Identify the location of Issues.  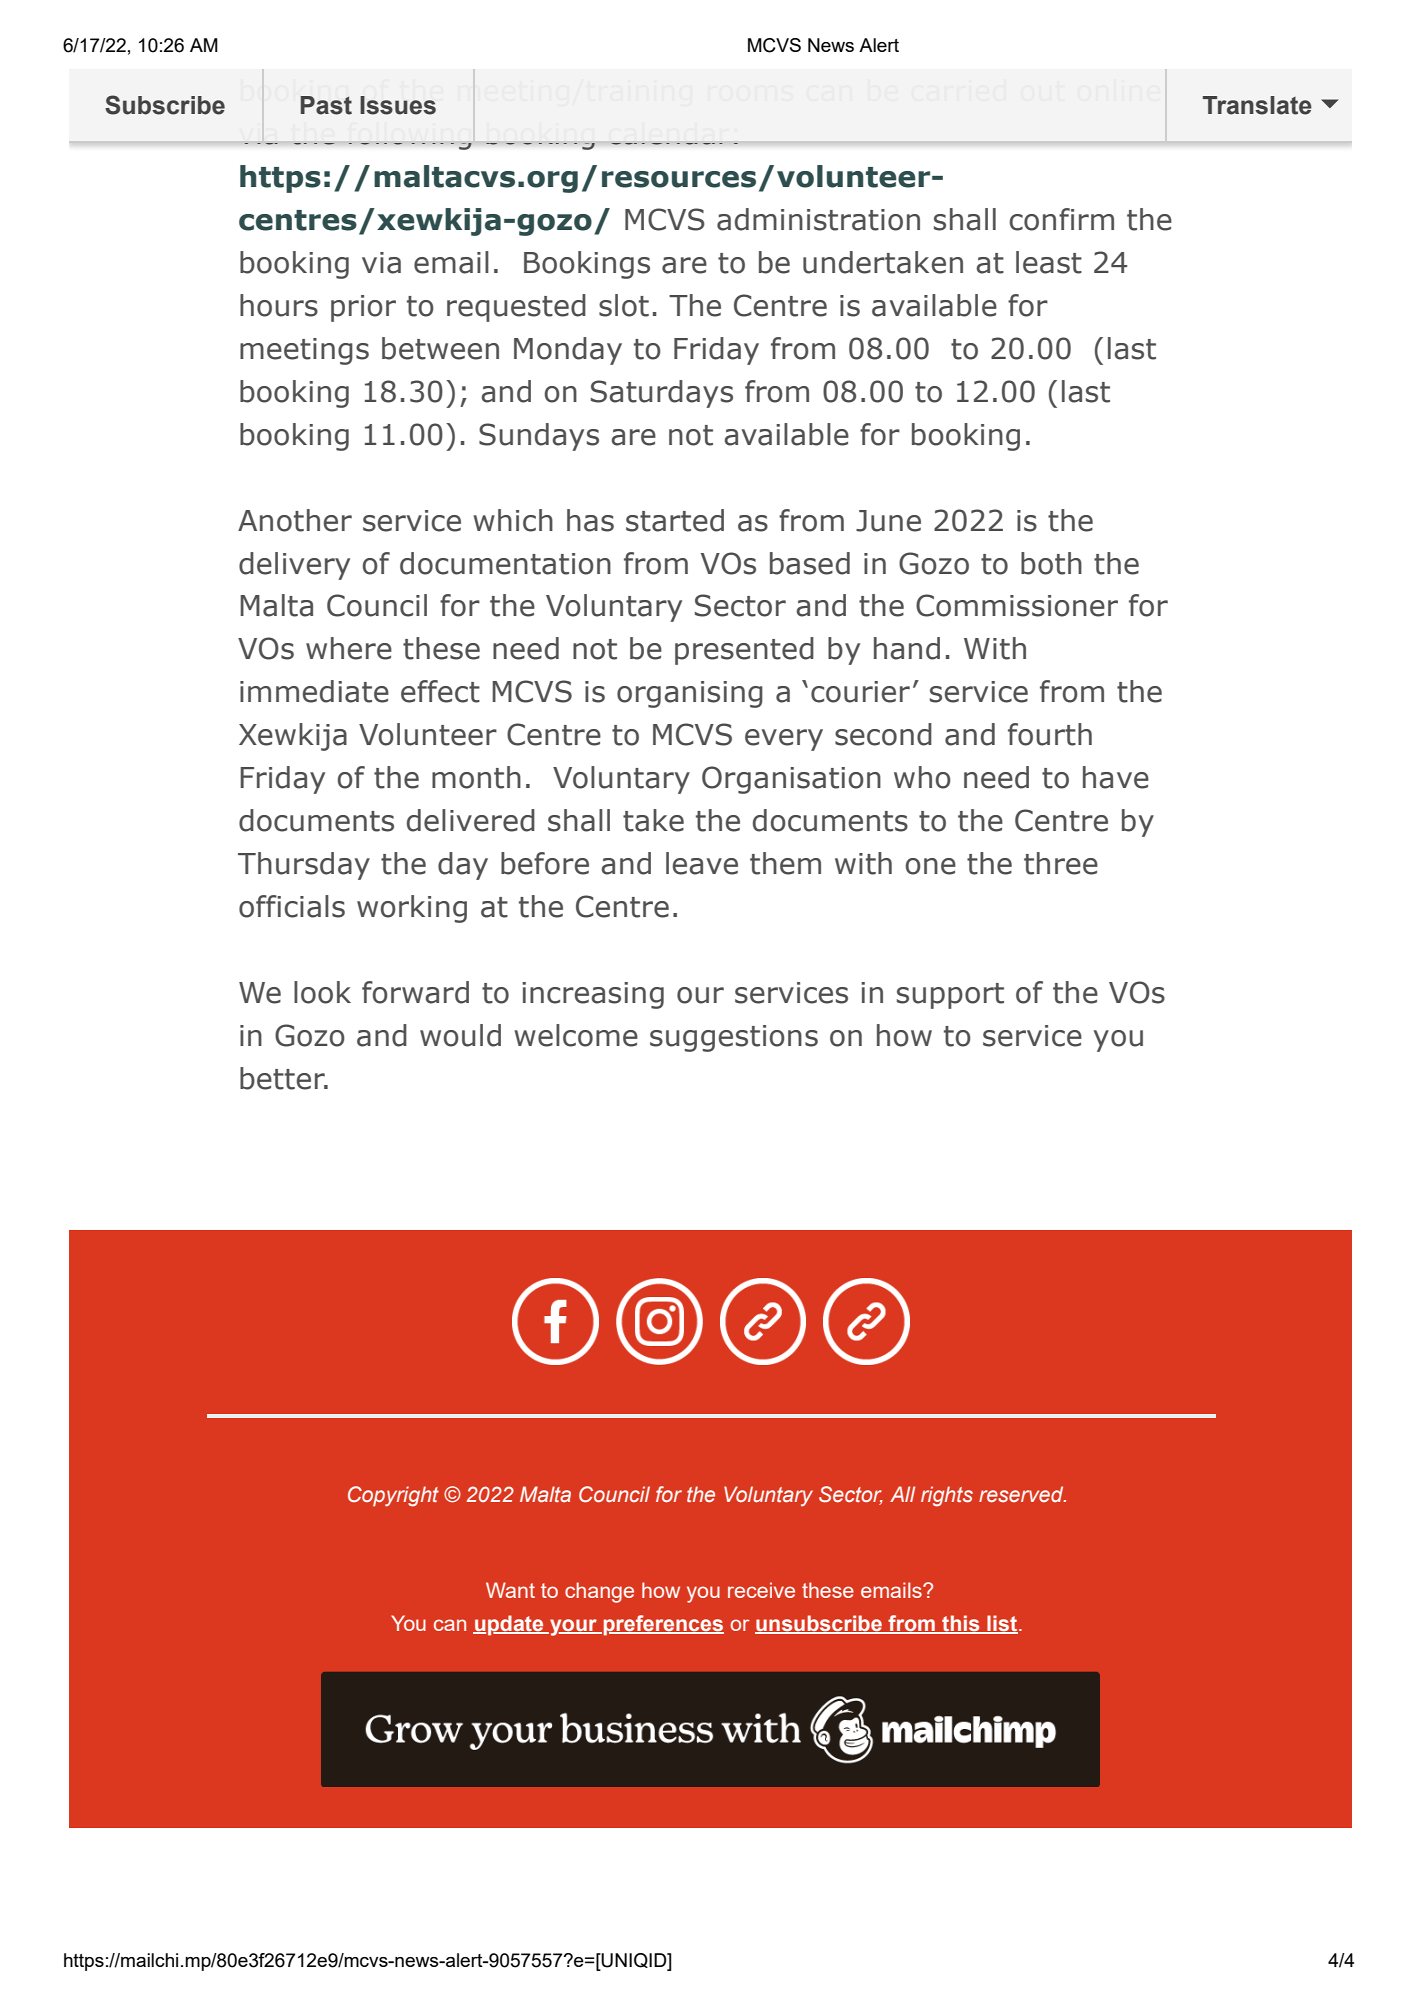
(398, 105).
